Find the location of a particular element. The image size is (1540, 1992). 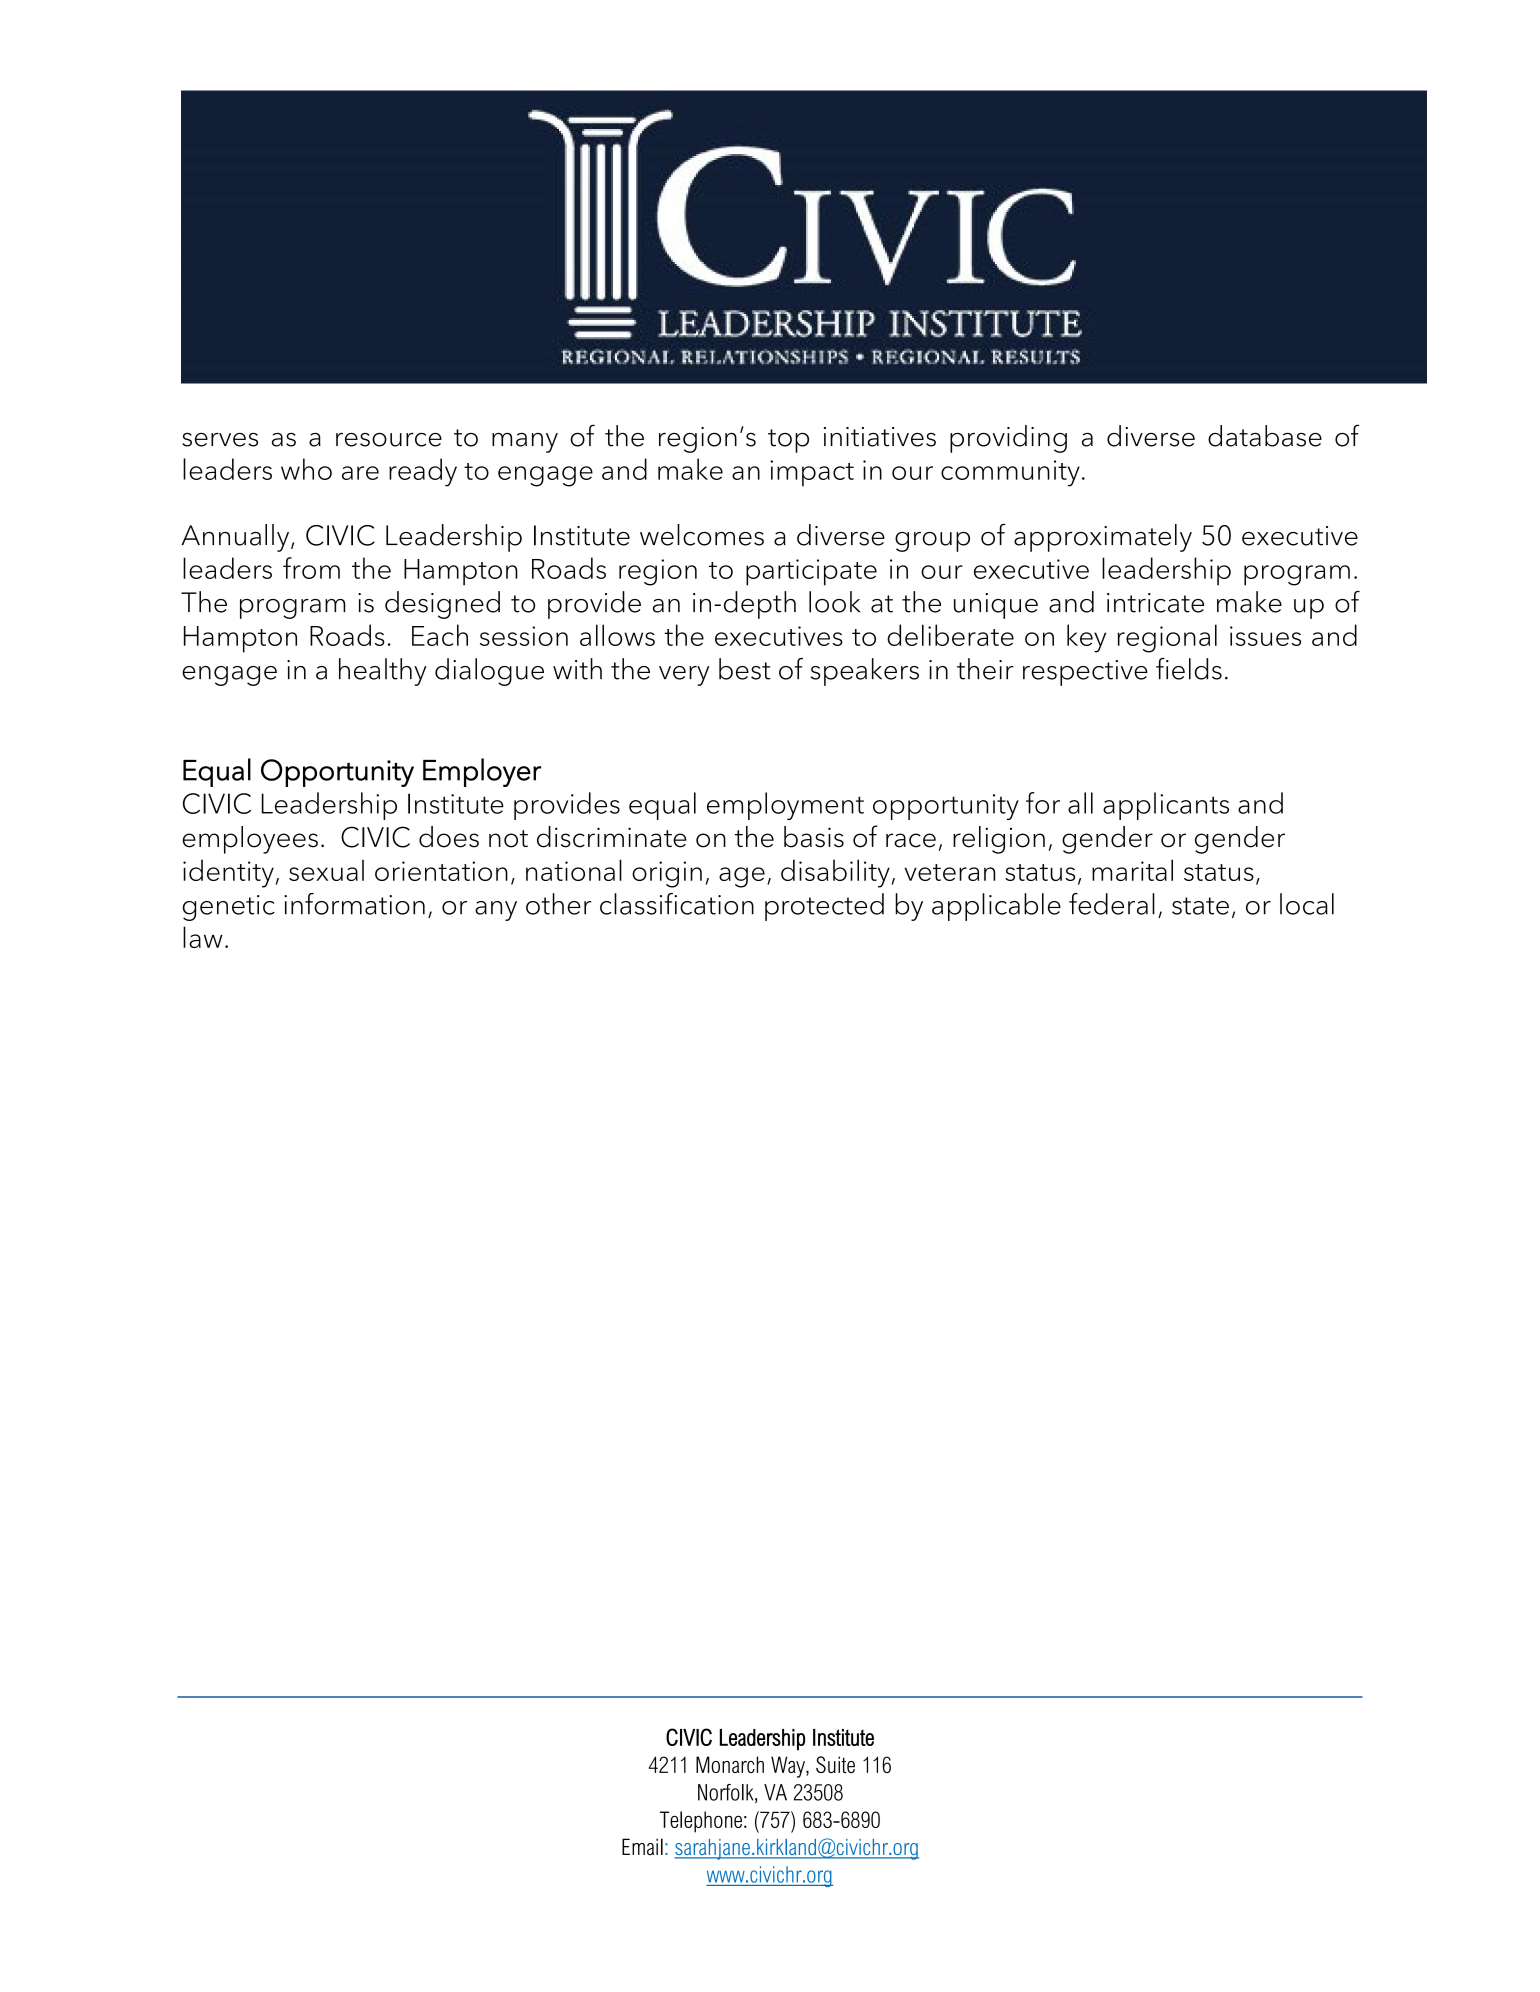

are is located at coordinates (360, 473).
